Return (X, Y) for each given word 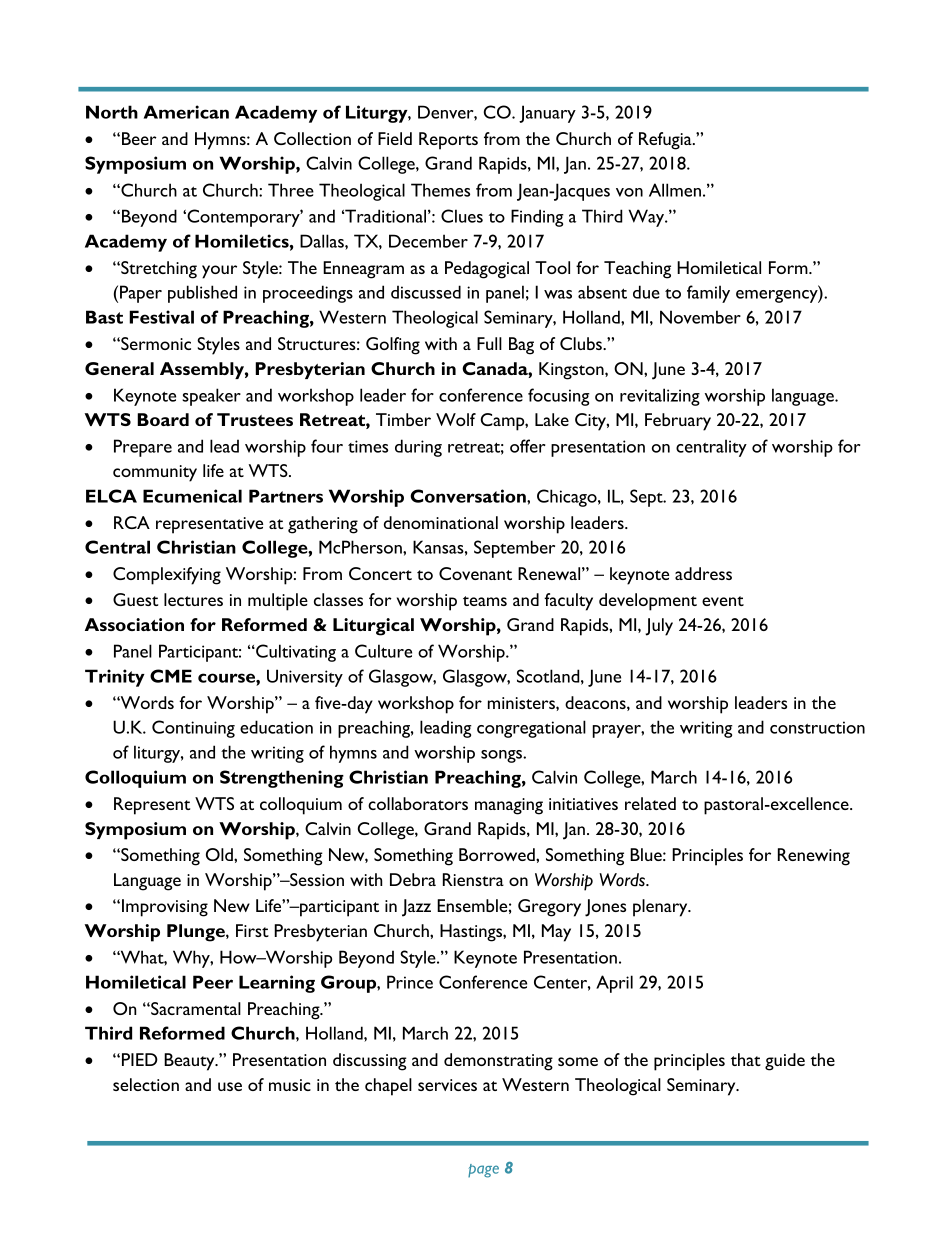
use (230, 1086)
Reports (448, 141)
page (483, 1171)
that (746, 1059)
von (629, 192)
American (186, 112)
